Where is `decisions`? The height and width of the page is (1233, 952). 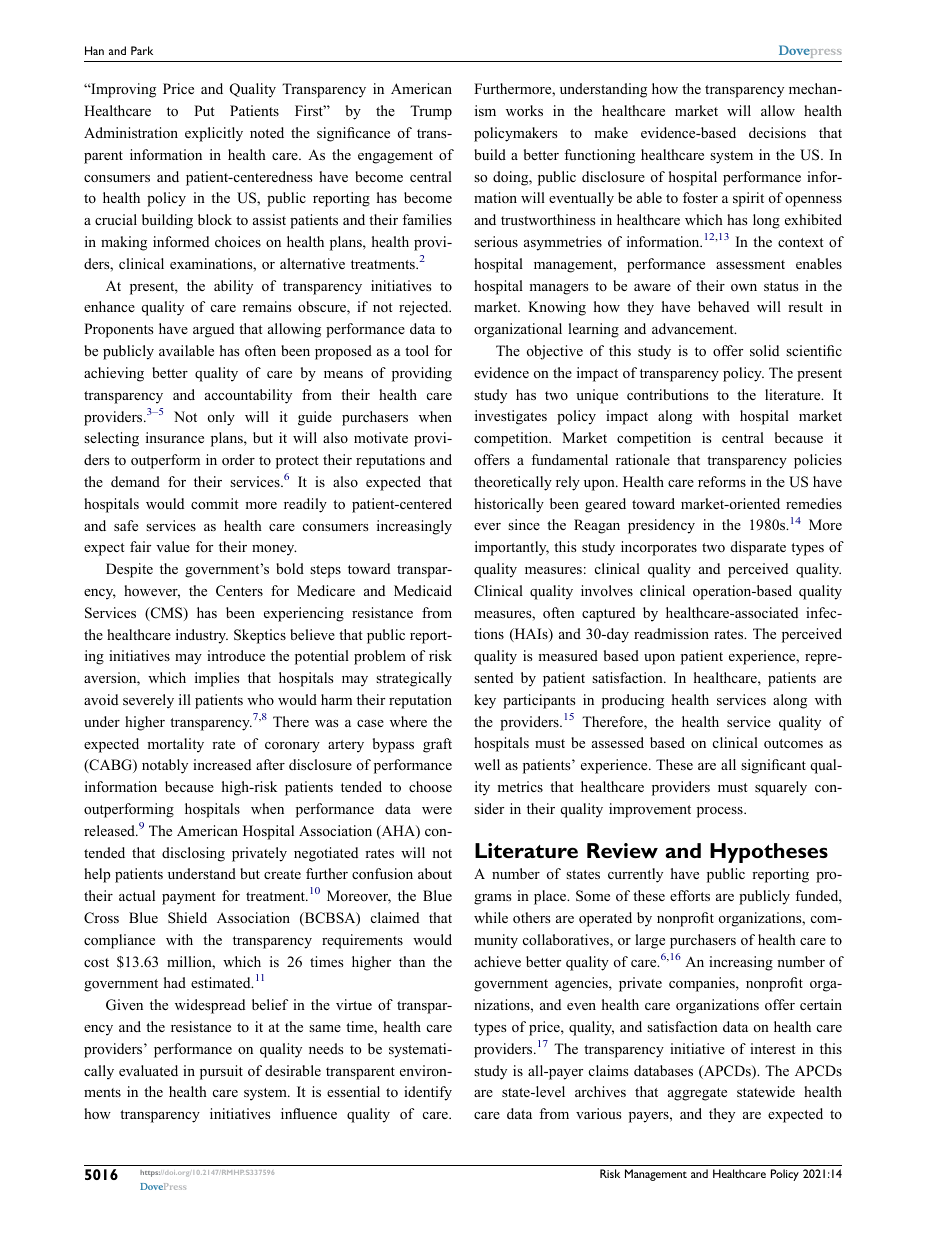 decisions is located at coordinates (777, 133).
